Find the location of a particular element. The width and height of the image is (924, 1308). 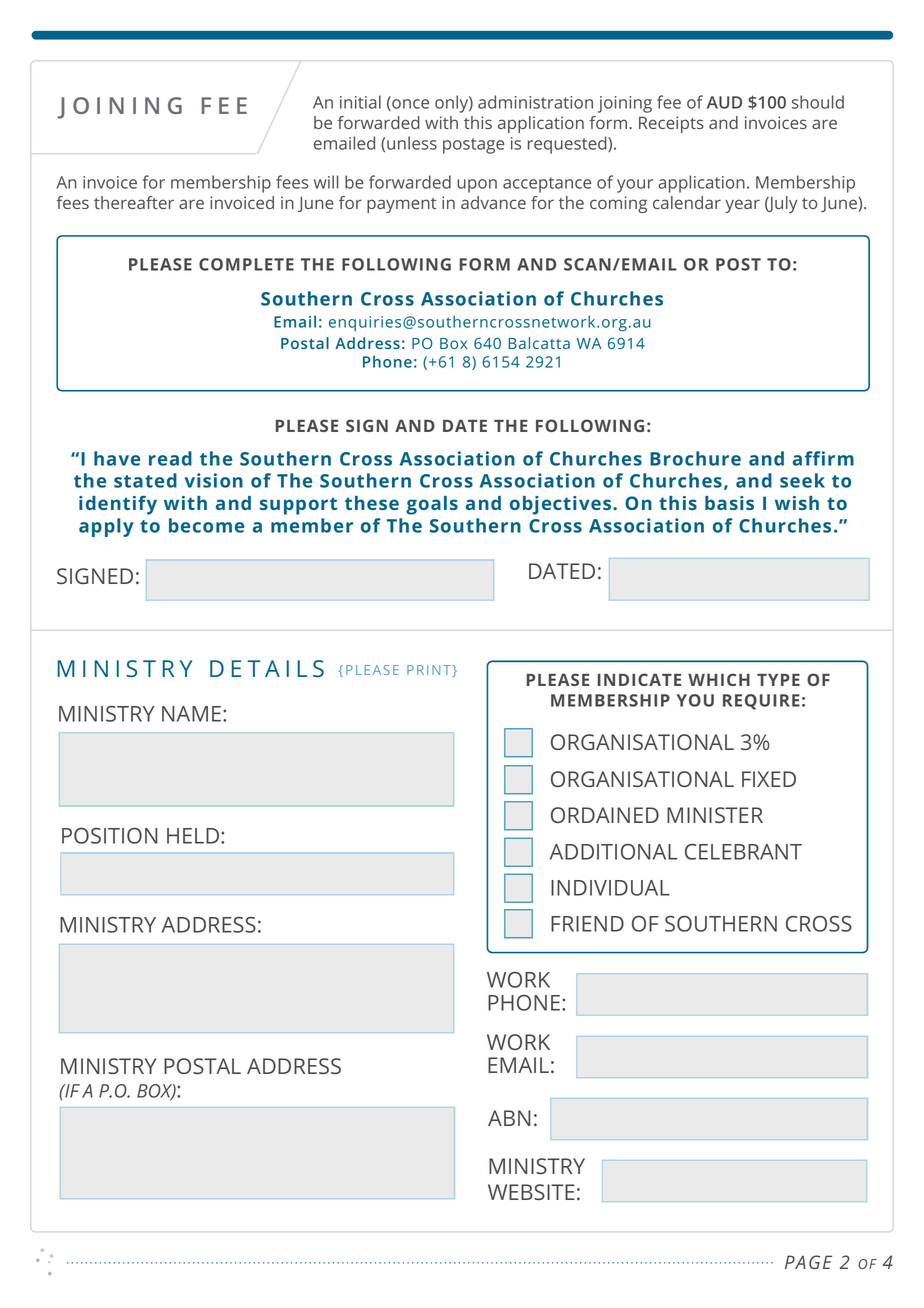

WEBSITE is located at coordinates (531, 1192).
